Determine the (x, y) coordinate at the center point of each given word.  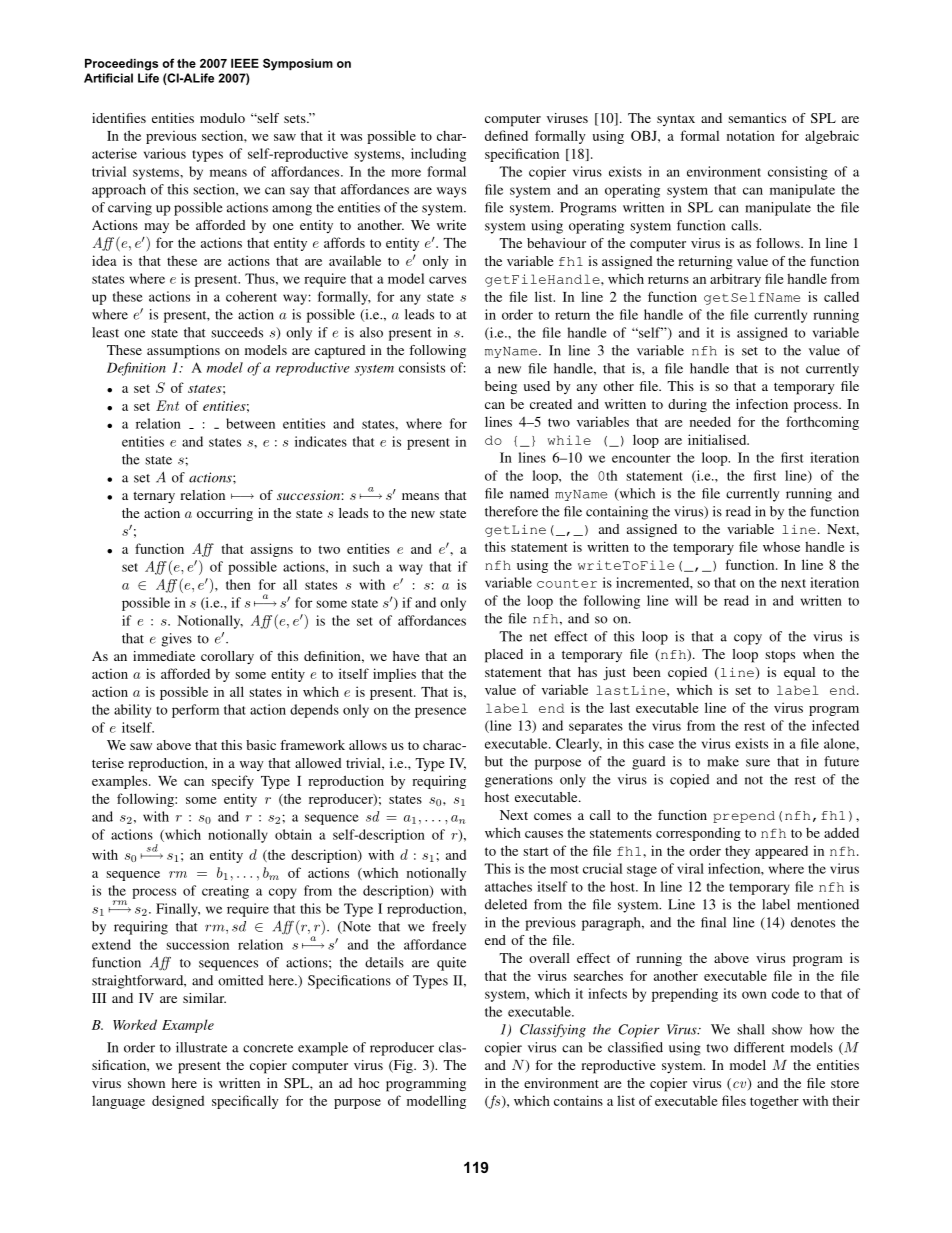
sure (758, 763)
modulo (222, 118)
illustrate (201, 1047)
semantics (757, 118)
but (494, 761)
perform (195, 711)
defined (506, 135)
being (501, 388)
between (250, 423)
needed (710, 421)
